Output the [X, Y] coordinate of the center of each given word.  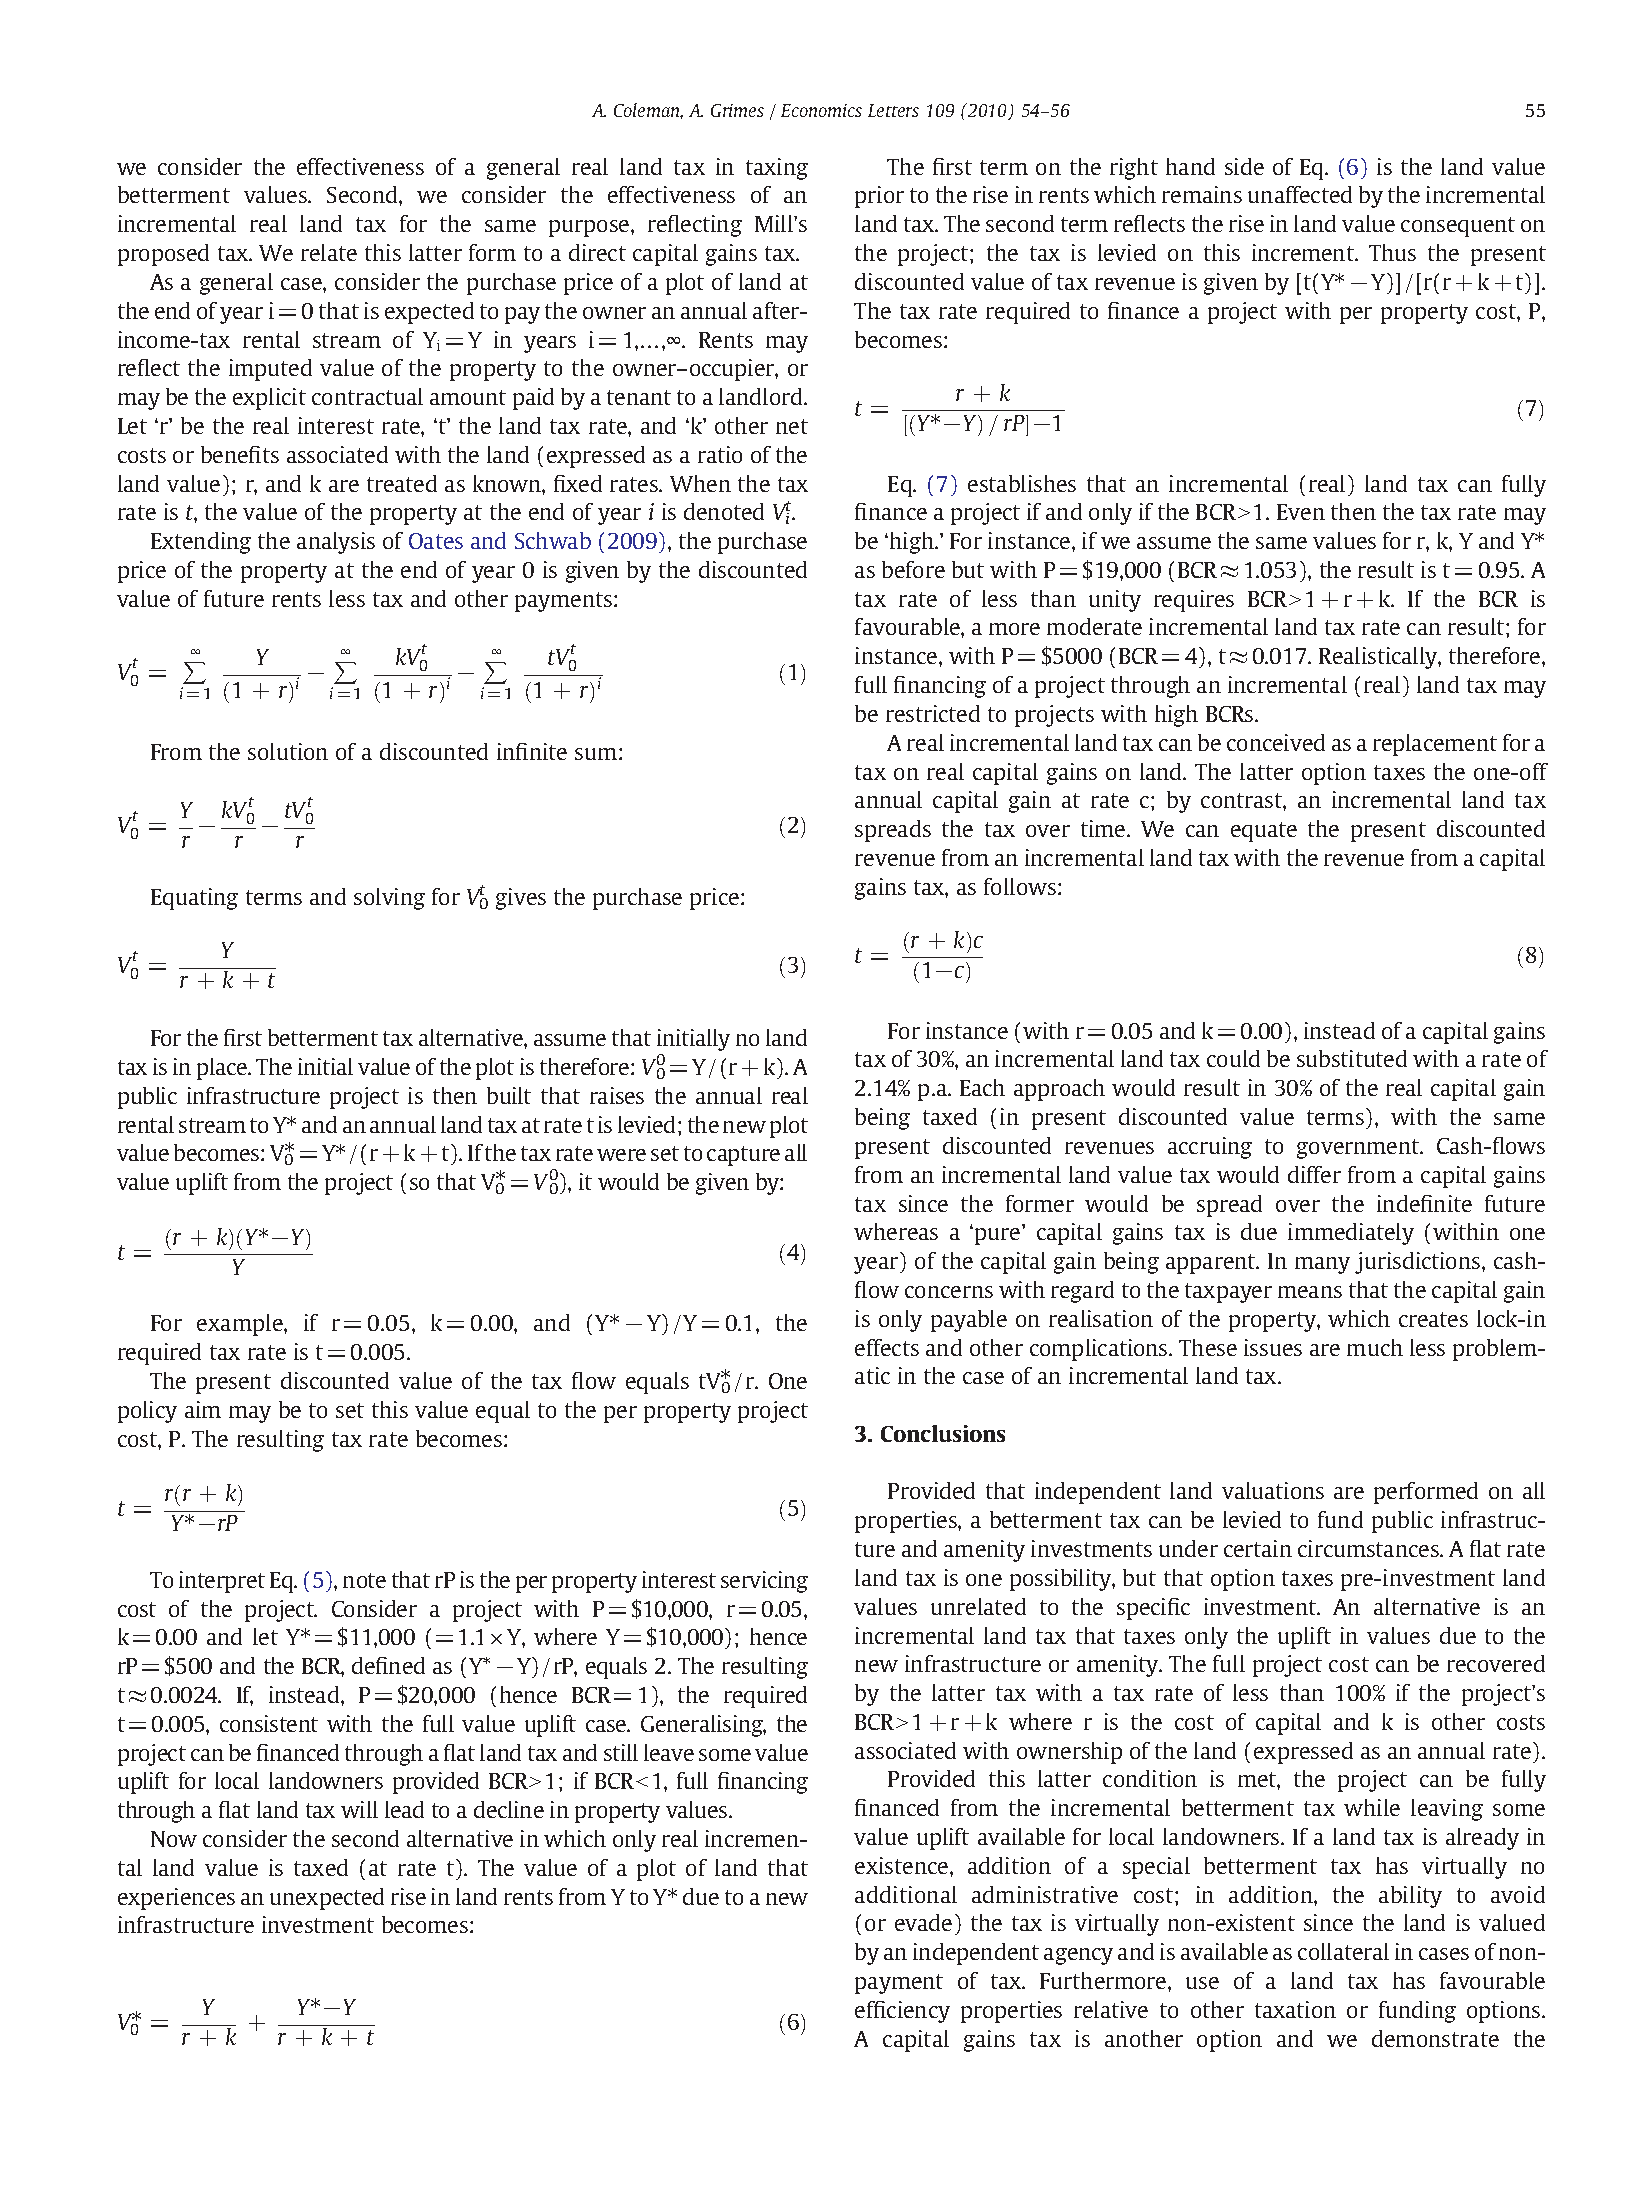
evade [923, 1922]
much [1375, 1347]
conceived [1276, 742]
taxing [777, 169]
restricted [933, 713]
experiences [176, 1899]
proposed [163, 255]
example [241, 1325]
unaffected [1300, 194]
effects [887, 1347]
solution [288, 751]
